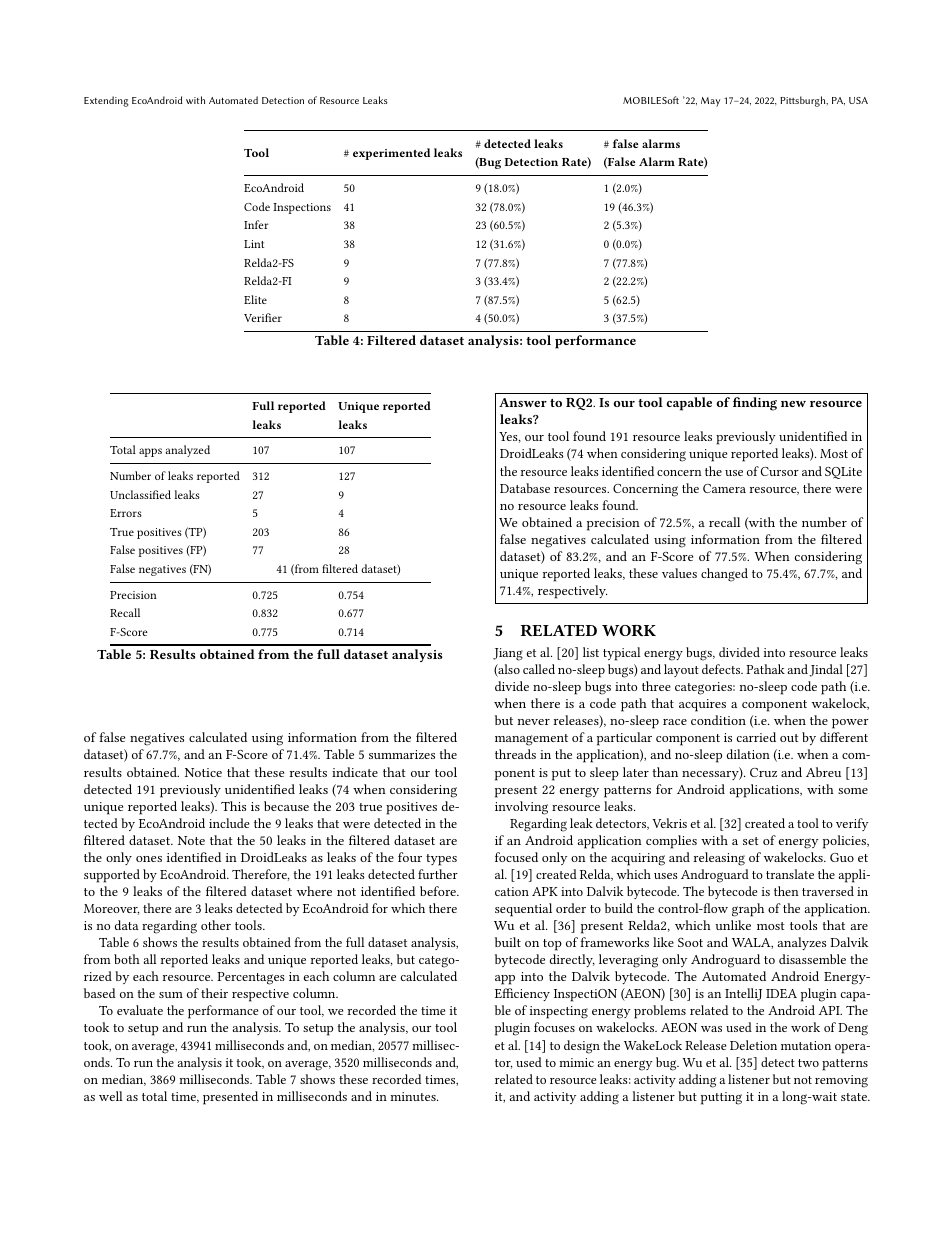 The width and height of the screenshot is (952, 1233). Describe the element at coordinates (508, 654) in the screenshot. I see `Jiang` at that location.
